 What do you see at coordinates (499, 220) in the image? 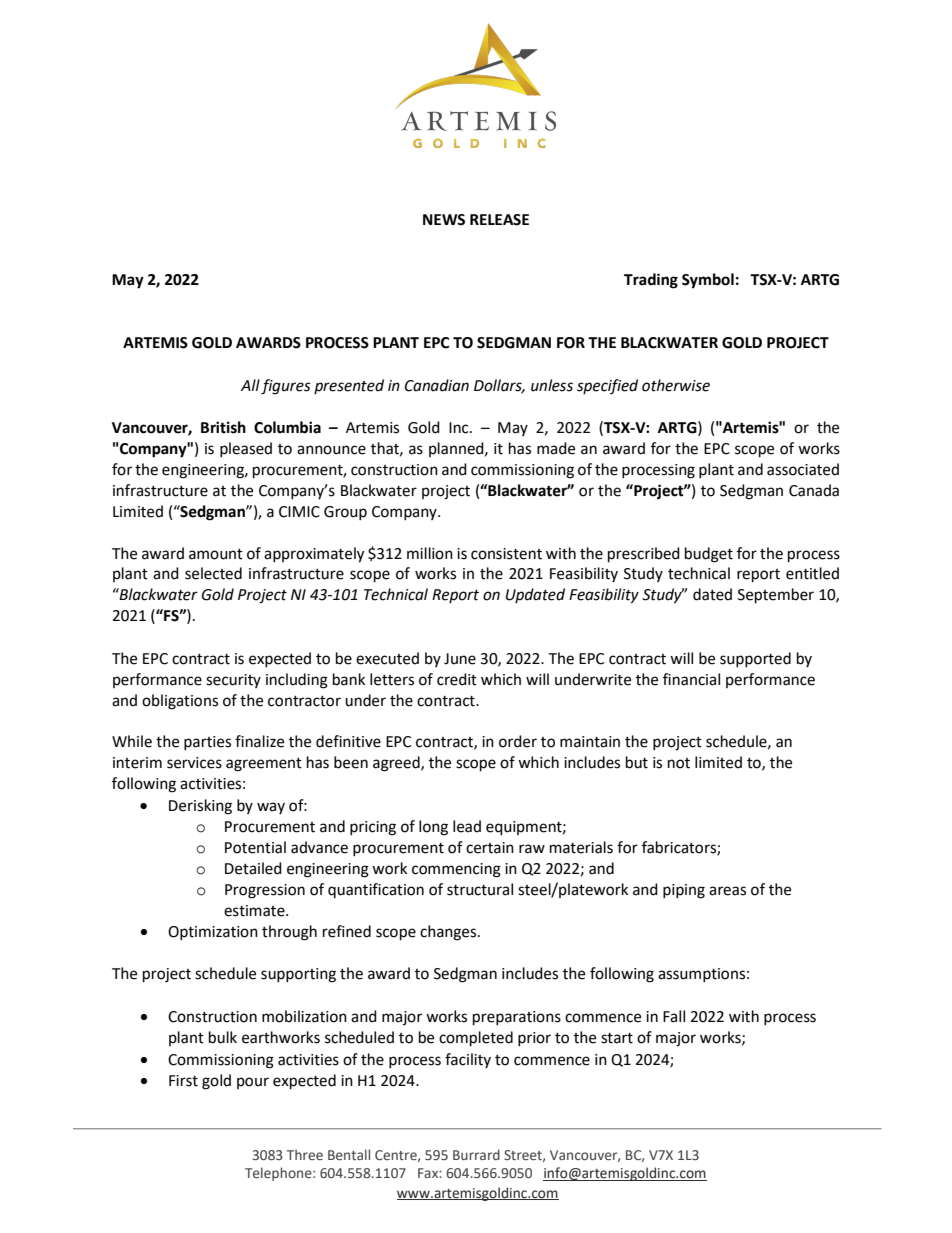
I see `RELEASE` at bounding box center [499, 220].
